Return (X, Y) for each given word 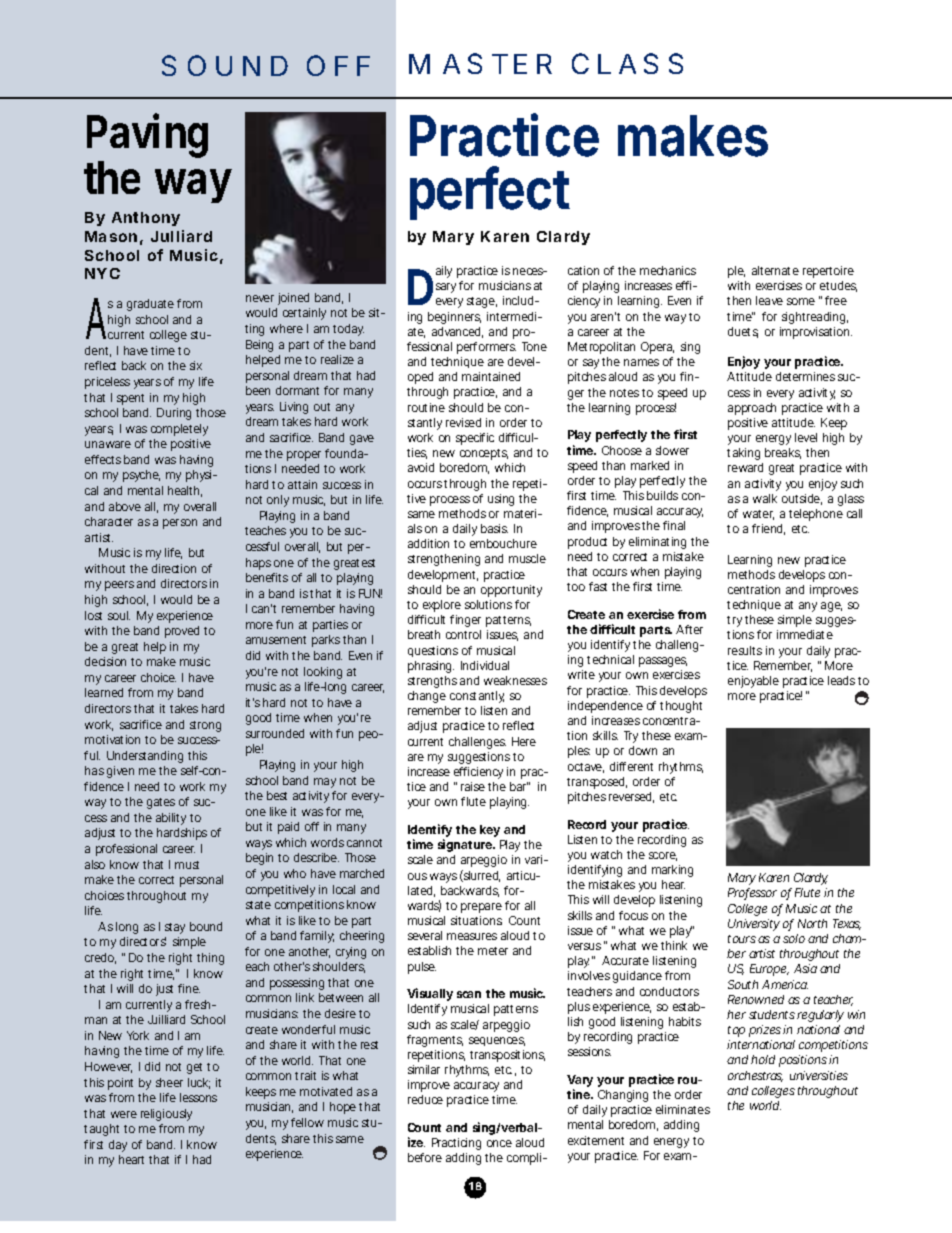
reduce (425, 1099)
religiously (166, 1115)
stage (482, 302)
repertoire (828, 272)
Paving (147, 135)
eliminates (683, 1109)
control (463, 634)
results (745, 650)
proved (182, 632)
